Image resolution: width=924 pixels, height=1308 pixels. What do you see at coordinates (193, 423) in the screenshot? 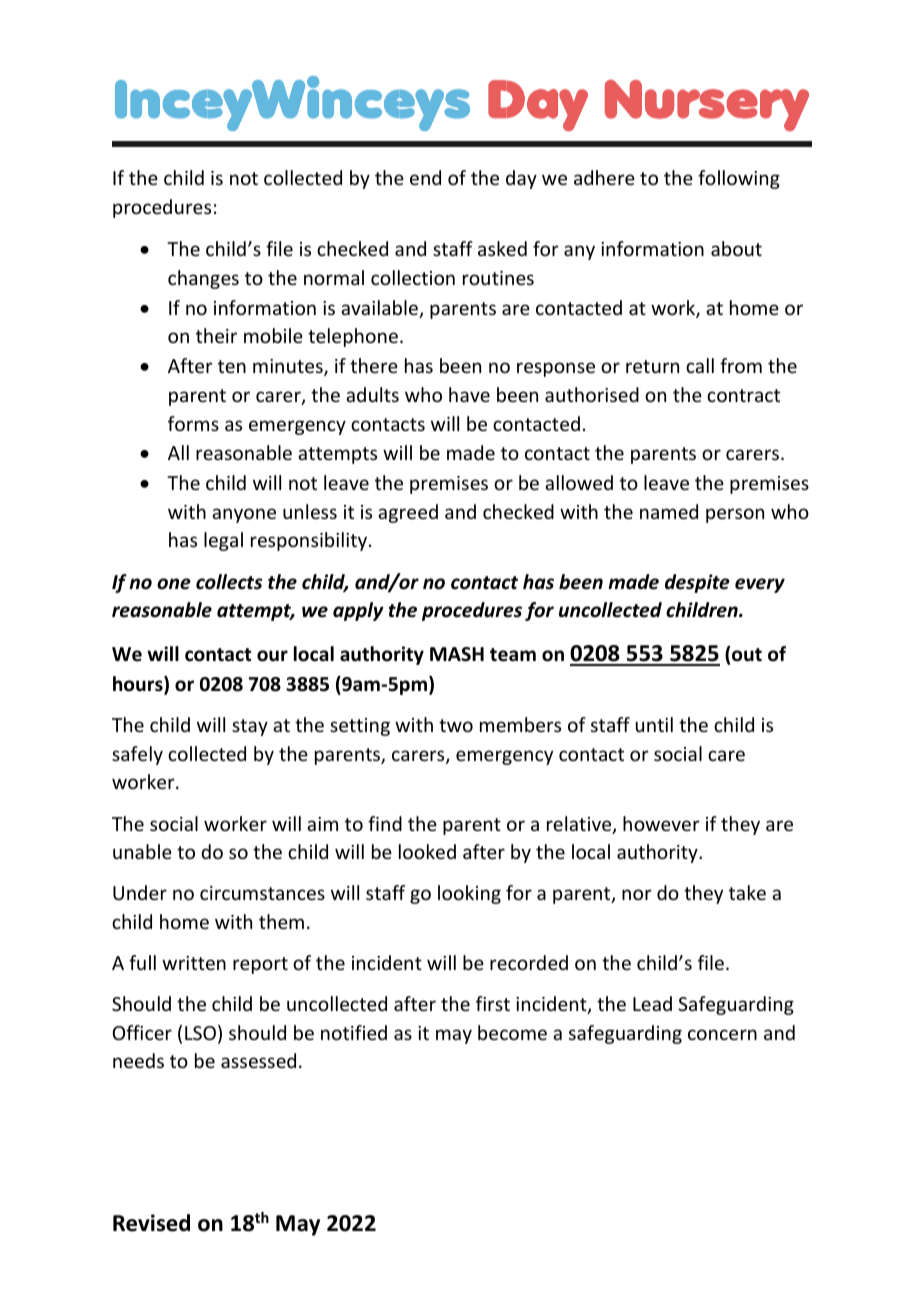
I see `forms` at bounding box center [193, 423].
